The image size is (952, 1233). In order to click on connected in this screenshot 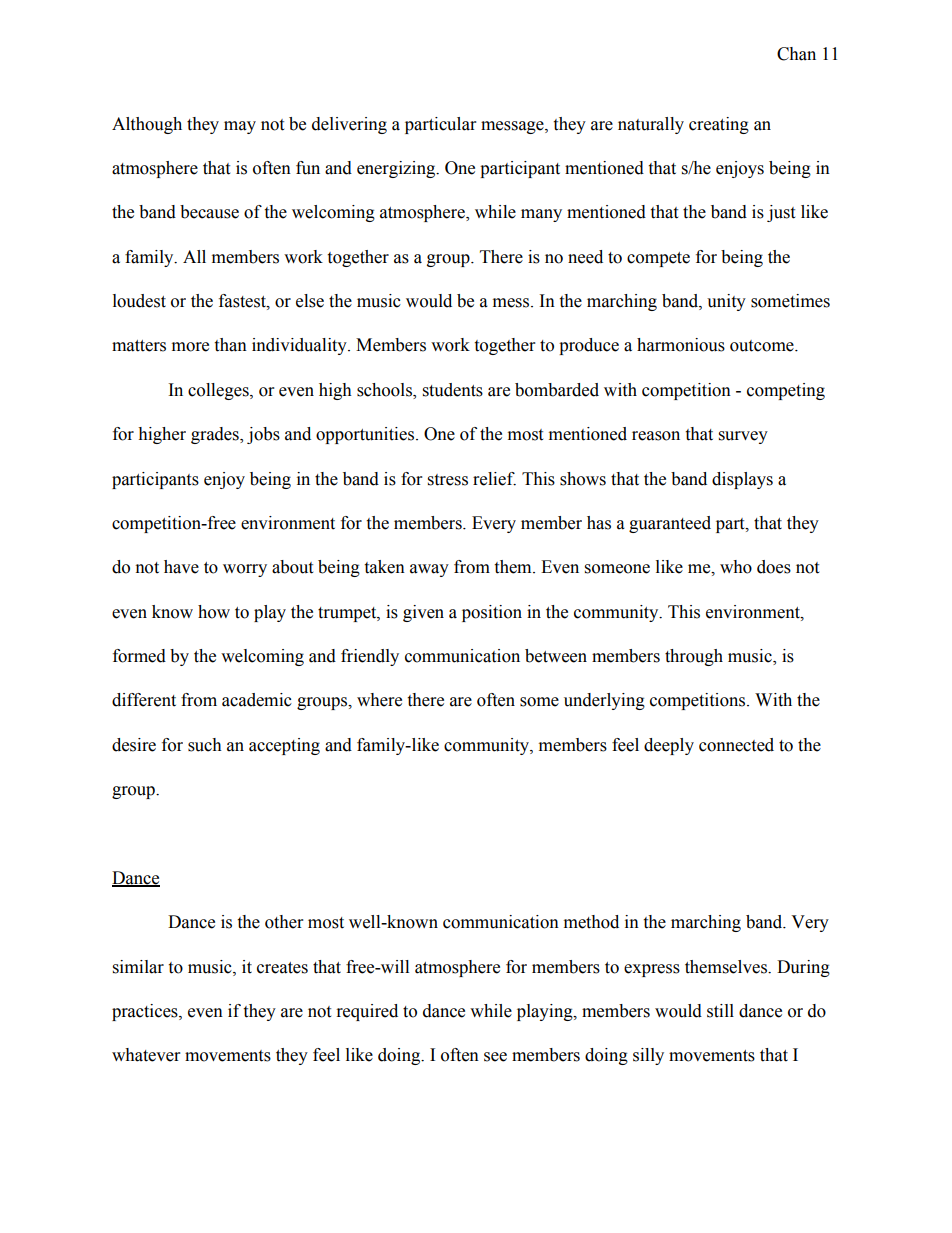, I will do `click(736, 745)`.
